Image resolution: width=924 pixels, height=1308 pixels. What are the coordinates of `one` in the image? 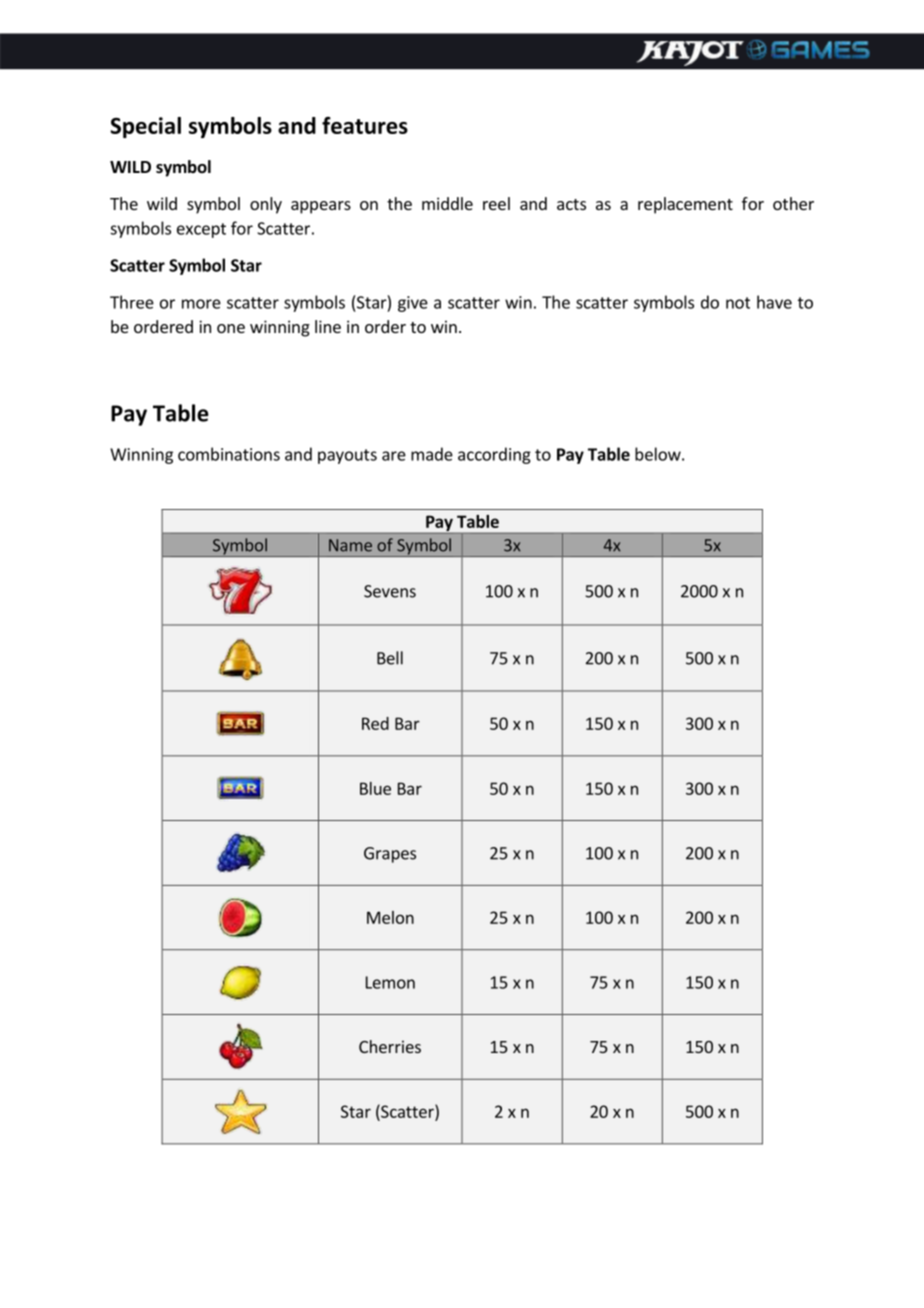 It's located at (231, 328).
